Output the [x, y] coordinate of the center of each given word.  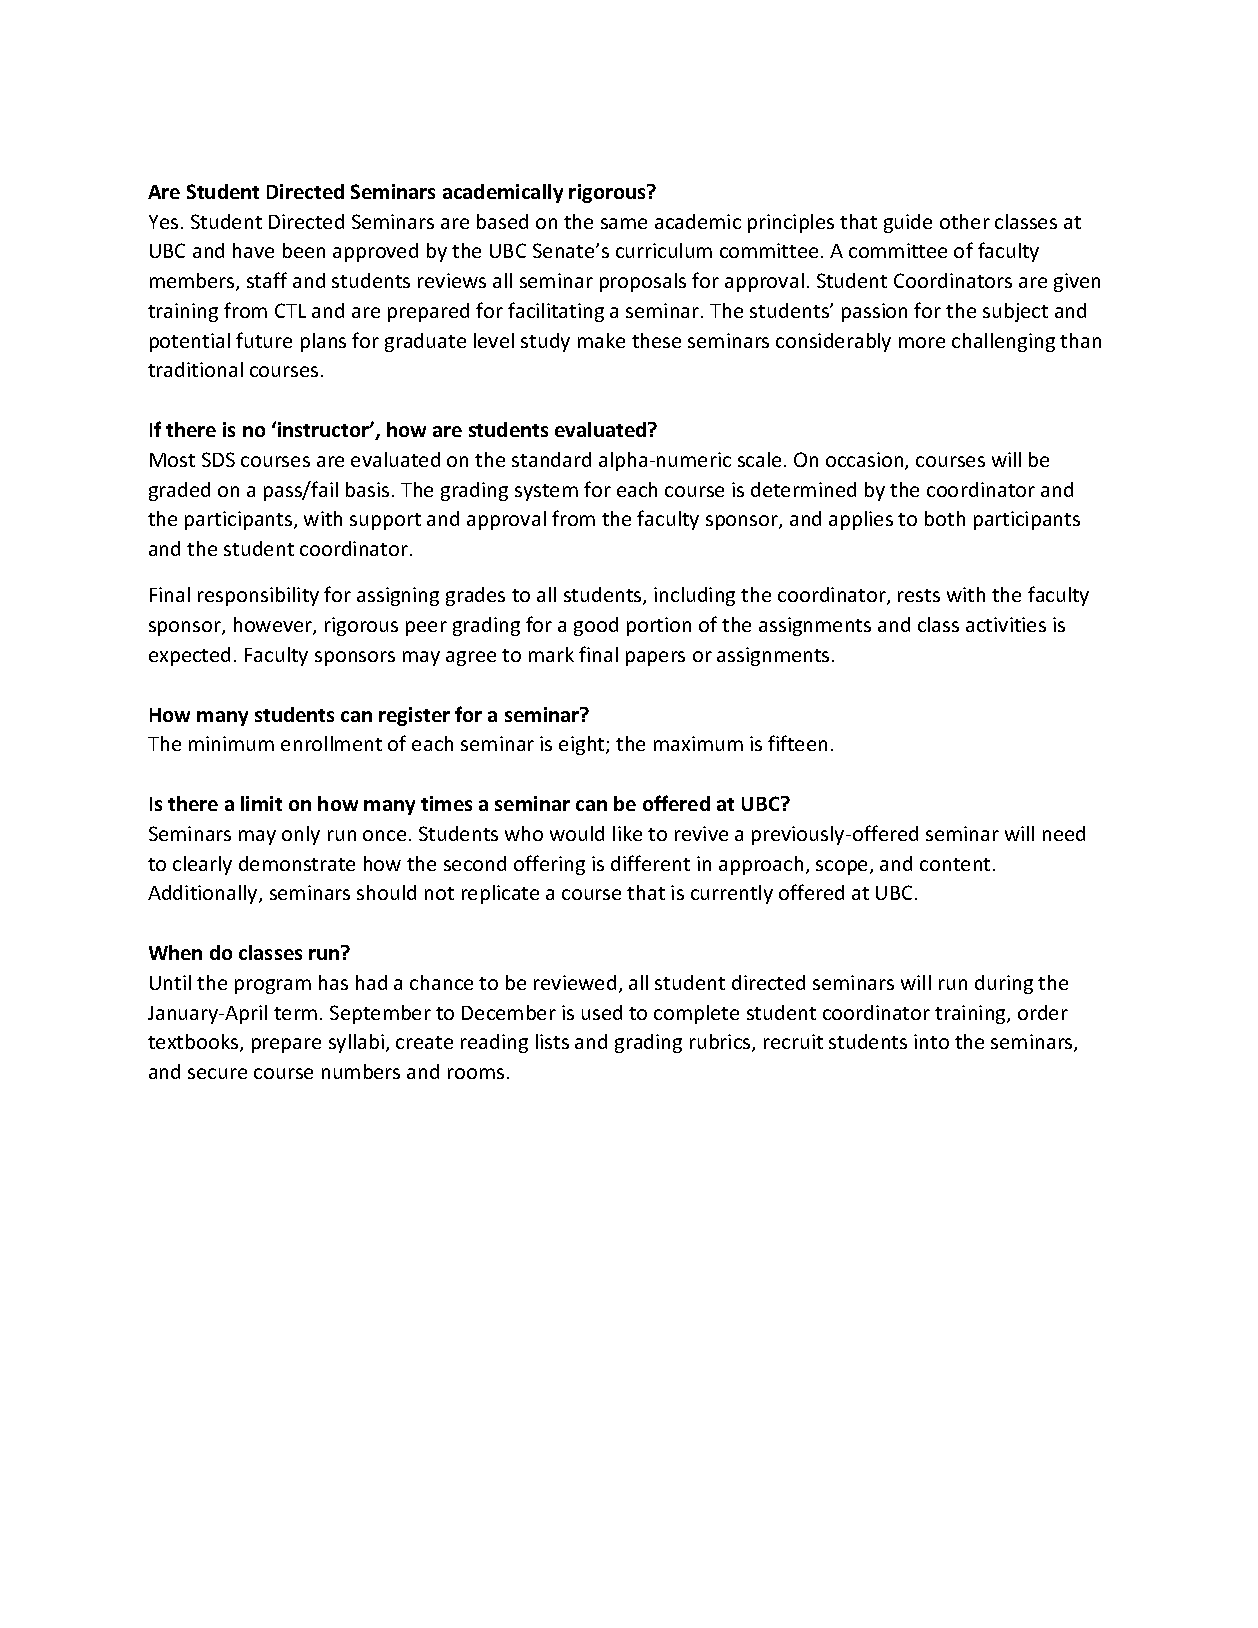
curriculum [664, 250]
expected [189, 656]
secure [217, 1073]
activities [1006, 624]
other [965, 221]
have [253, 250]
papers [655, 658]
